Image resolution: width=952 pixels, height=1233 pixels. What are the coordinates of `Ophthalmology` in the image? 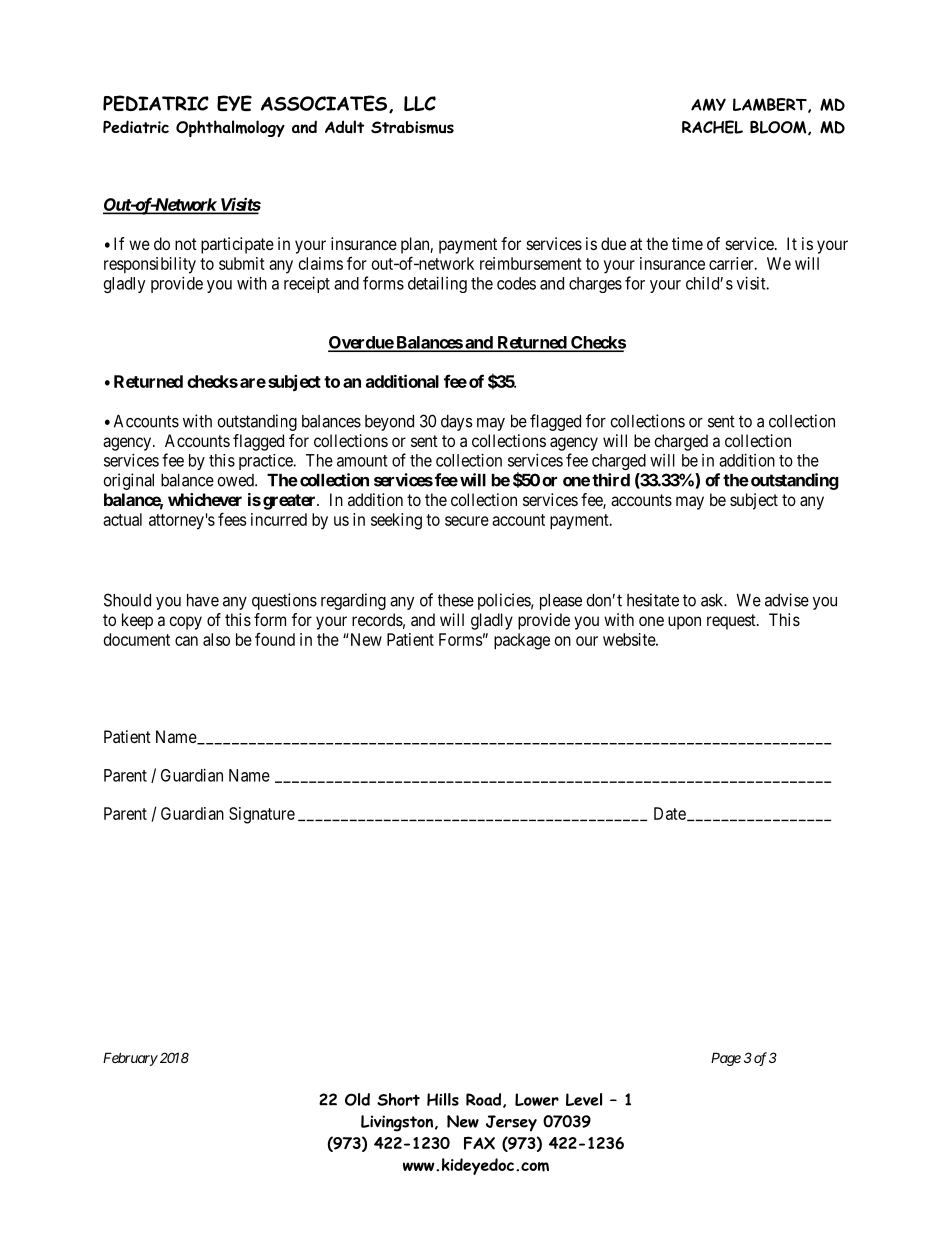 It's located at (230, 128).
